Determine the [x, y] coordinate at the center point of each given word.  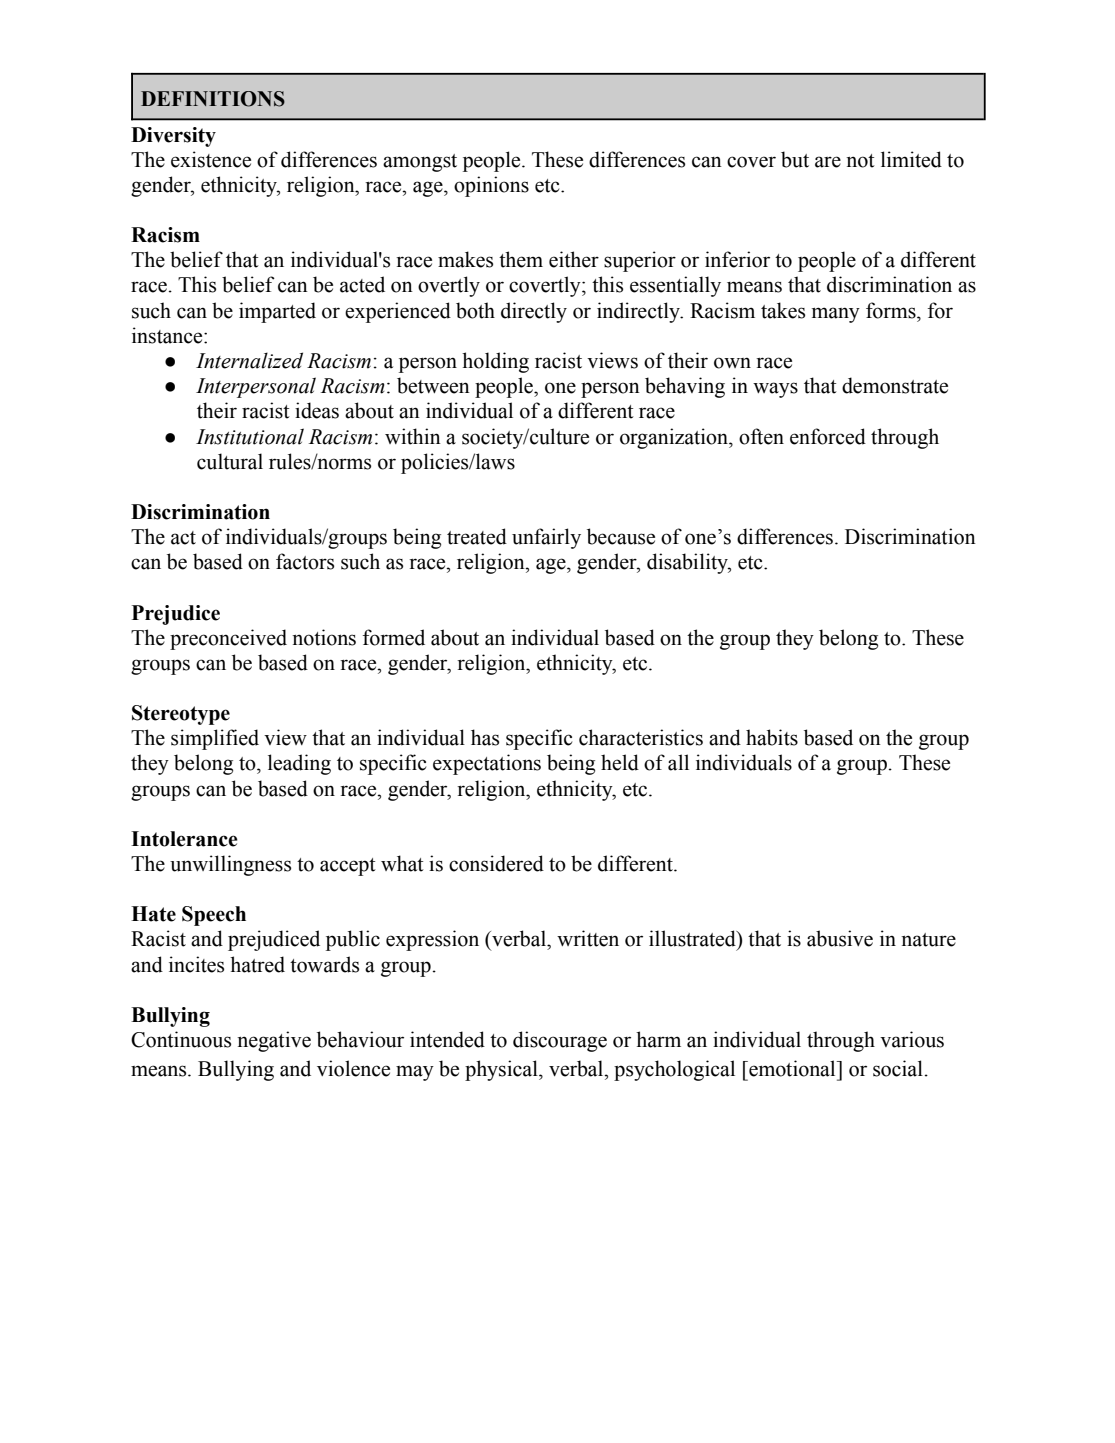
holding [495, 362]
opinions [491, 186]
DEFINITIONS [213, 99]
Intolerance [184, 839]
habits [772, 737]
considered [496, 863]
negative [274, 1041]
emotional [792, 1068]
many [836, 315]
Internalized [249, 360]
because [621, 536]
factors [305, 561]
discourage [560, 1041]
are [828, 162]
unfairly [546, 538]
